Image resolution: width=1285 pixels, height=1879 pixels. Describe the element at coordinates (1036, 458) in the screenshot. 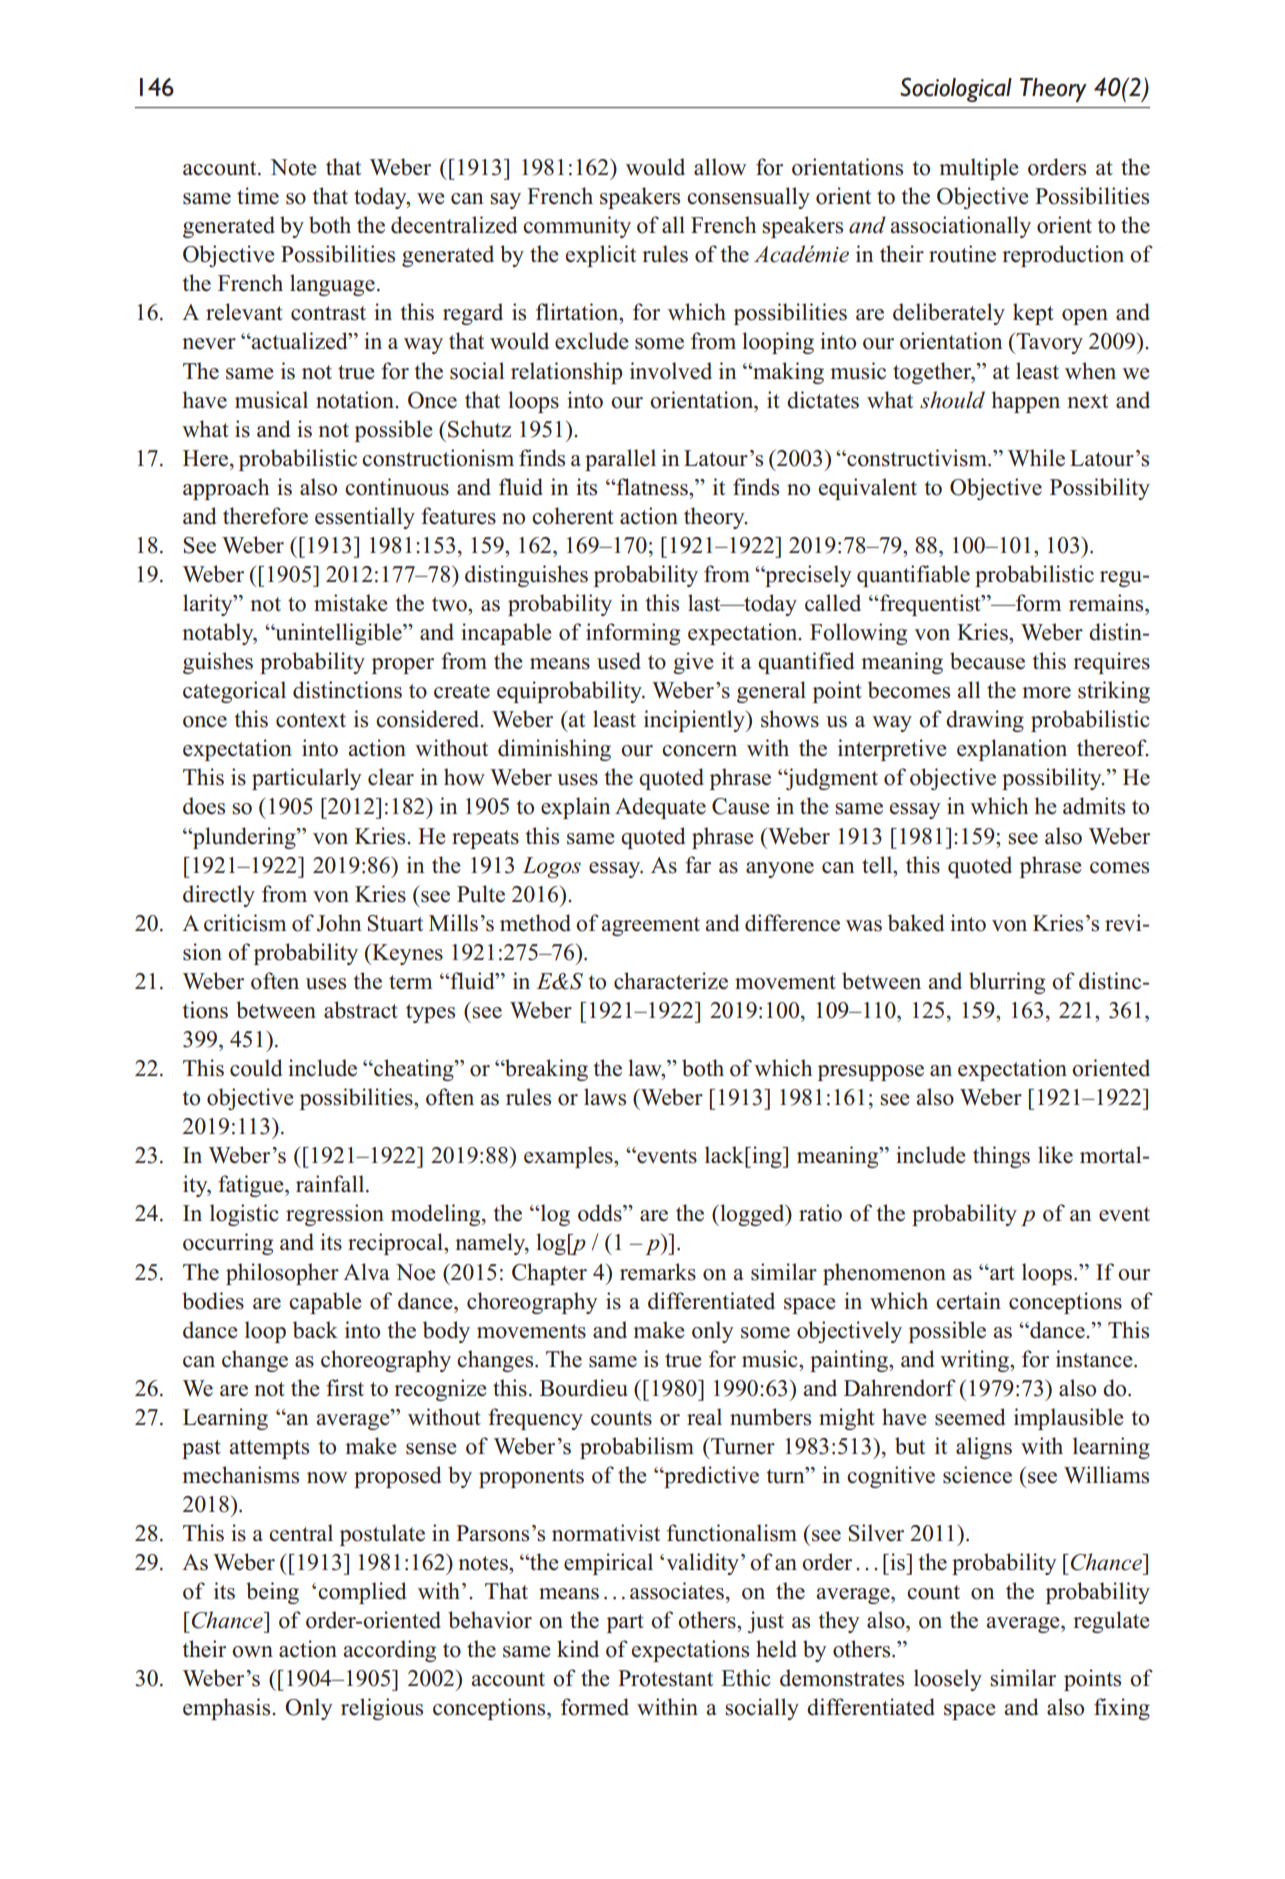

I see `While` at that location.
